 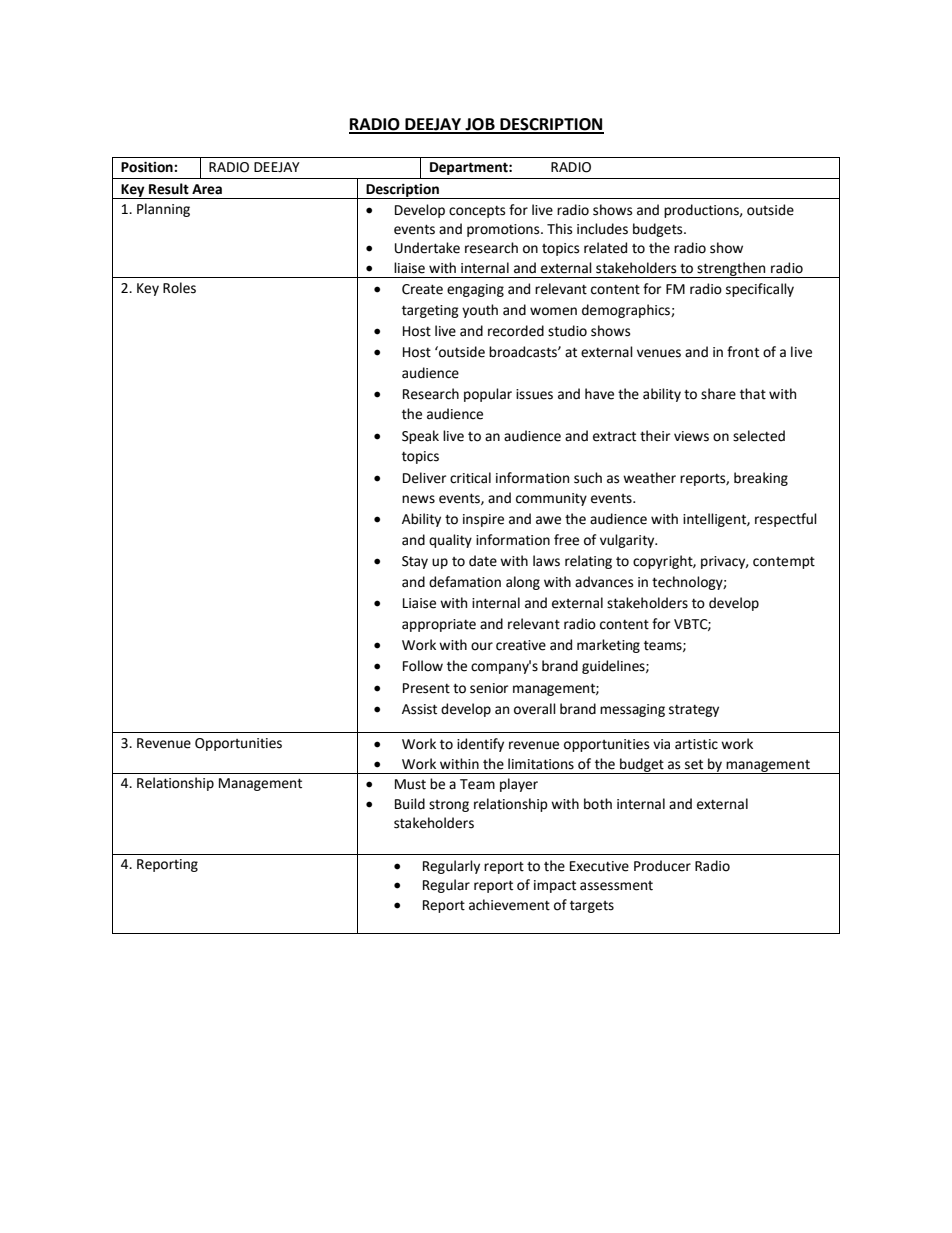 I want to click on our, so click(x=482, y=646).
